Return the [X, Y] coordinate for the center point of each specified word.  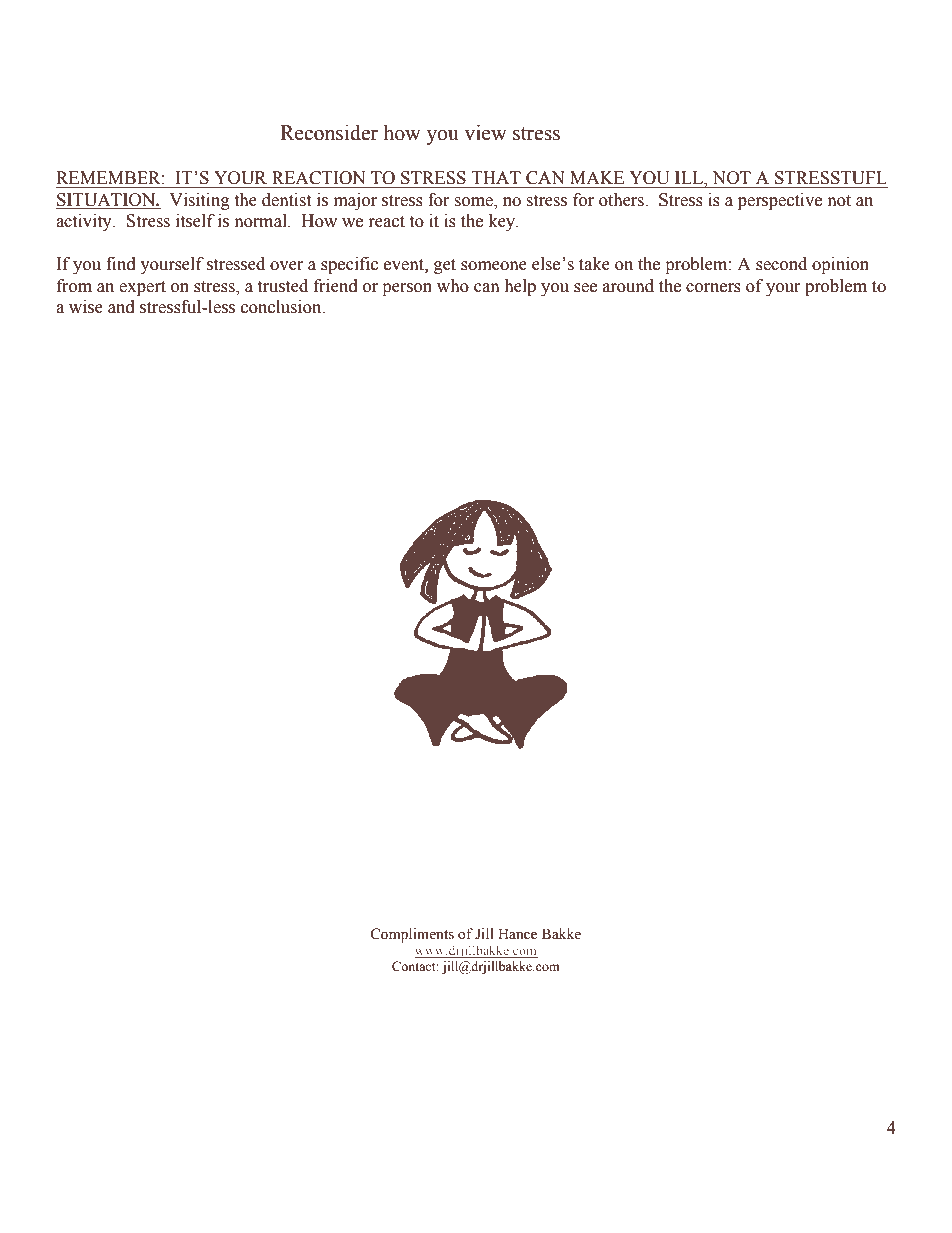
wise [86, 307]
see [585, 288]
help [520, 287]
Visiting [199, 201]
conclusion [282, 307]
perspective [780, 201]
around [628, 286]
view [485, 133]
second [781, 264]
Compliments [412, 935]
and [121, 307]
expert [142, 288]
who [453, 286]
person [407, 289]
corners [713, 288]
